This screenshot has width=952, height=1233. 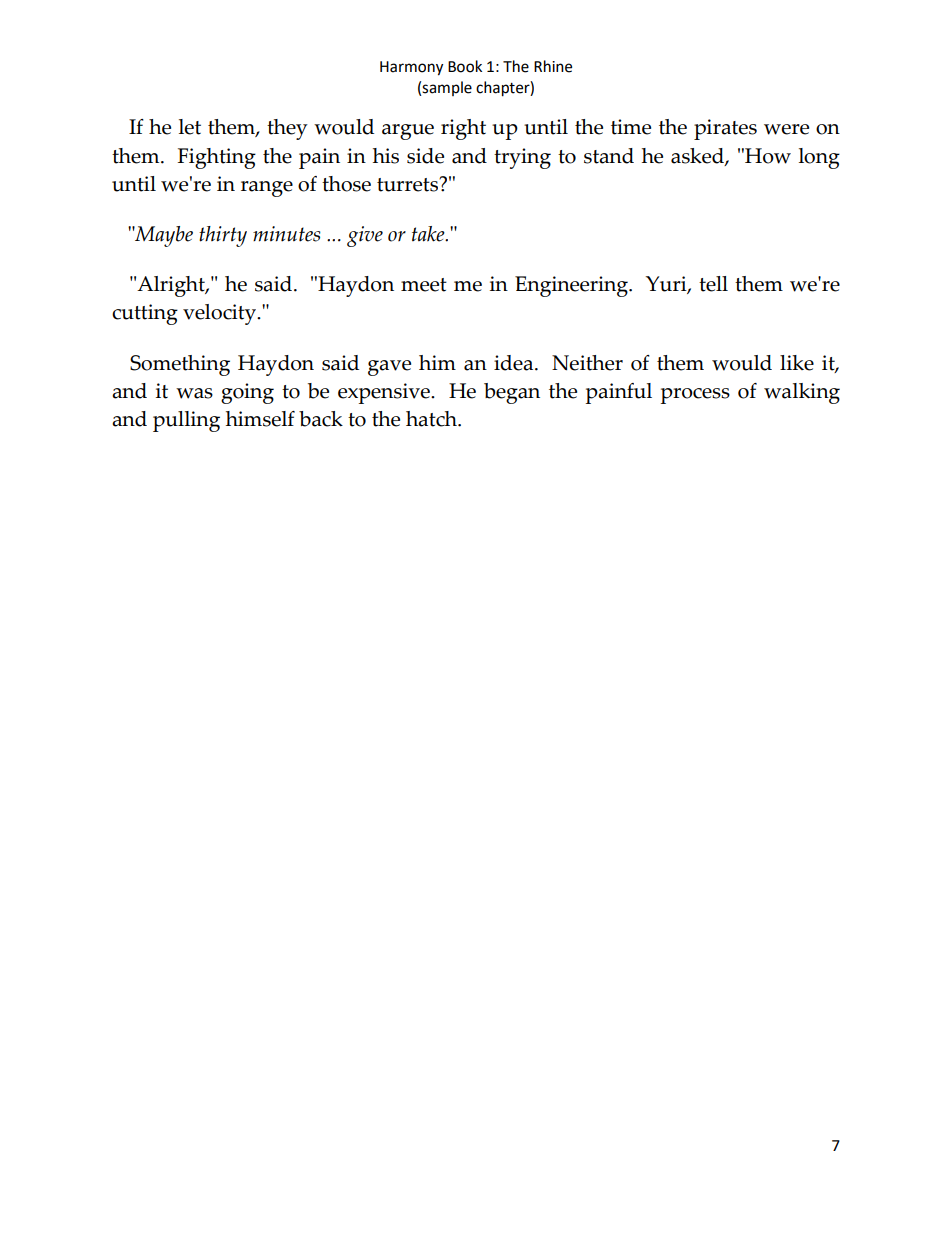 I want to click on like, so click(x=797, y=363).
